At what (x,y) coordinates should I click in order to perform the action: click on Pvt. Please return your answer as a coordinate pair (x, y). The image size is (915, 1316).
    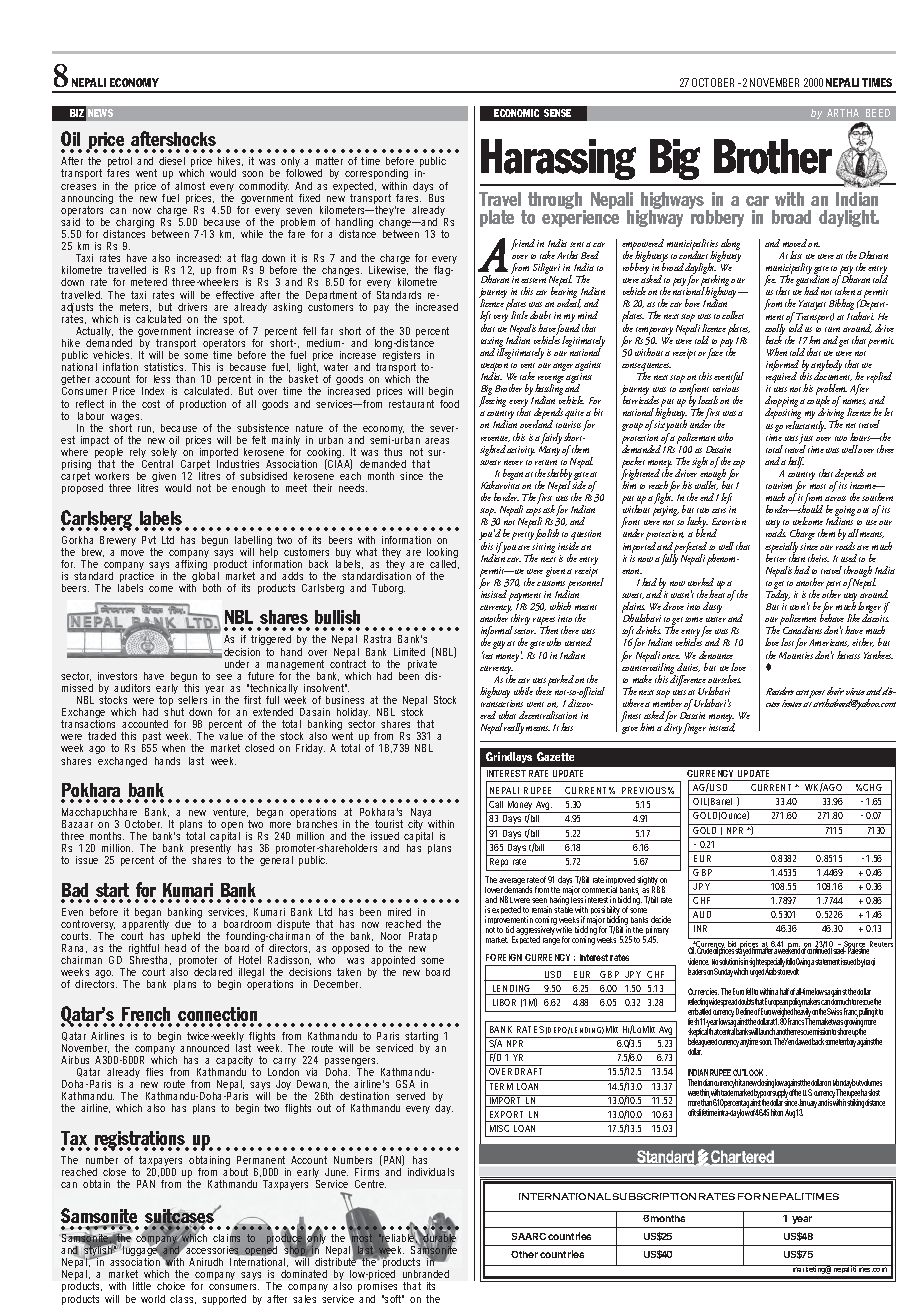
    Looking at the image, I should click on (149, 540).
